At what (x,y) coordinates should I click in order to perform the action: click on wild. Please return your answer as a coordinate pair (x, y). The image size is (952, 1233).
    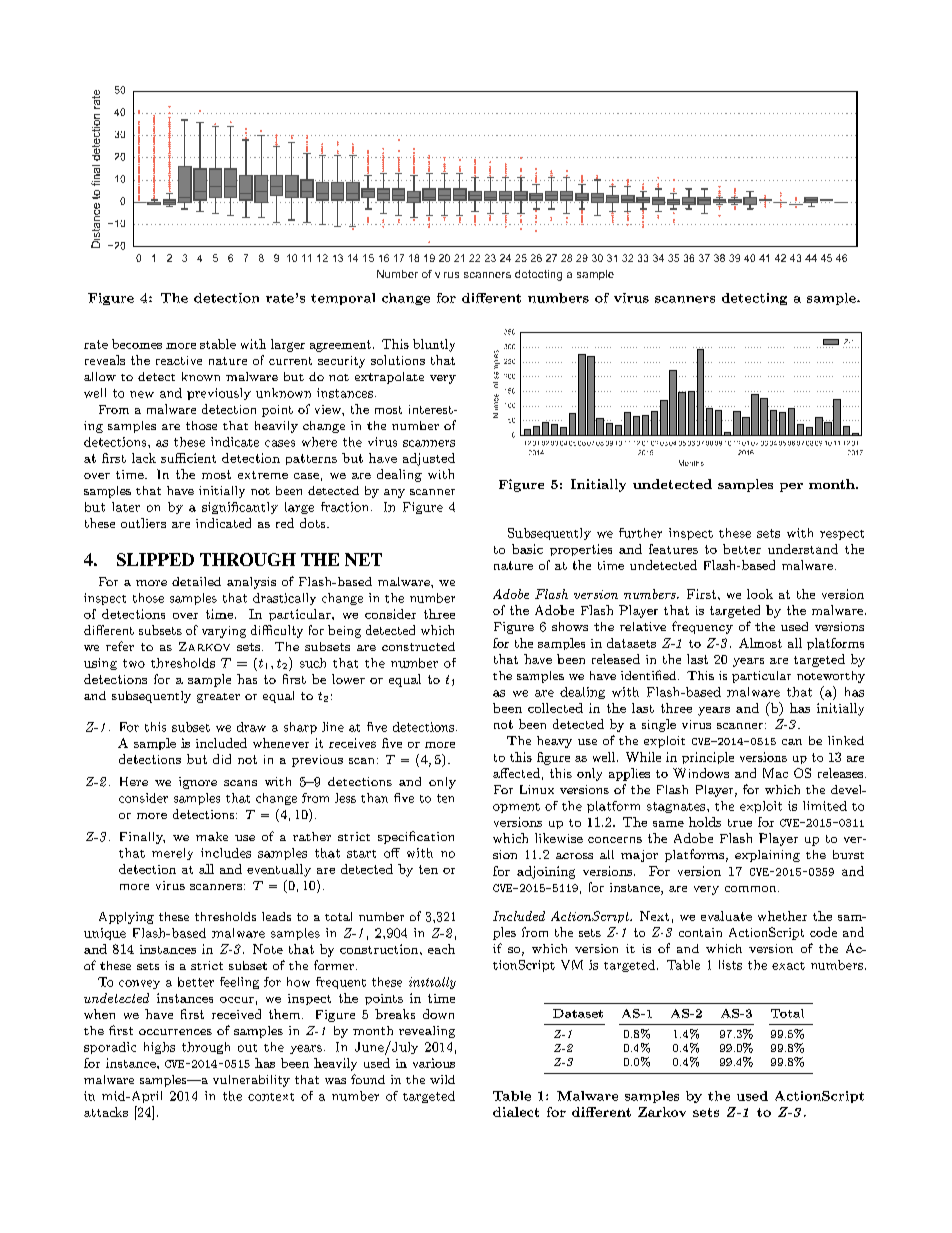
    Looking at the image, I should click on (442, 1079).
